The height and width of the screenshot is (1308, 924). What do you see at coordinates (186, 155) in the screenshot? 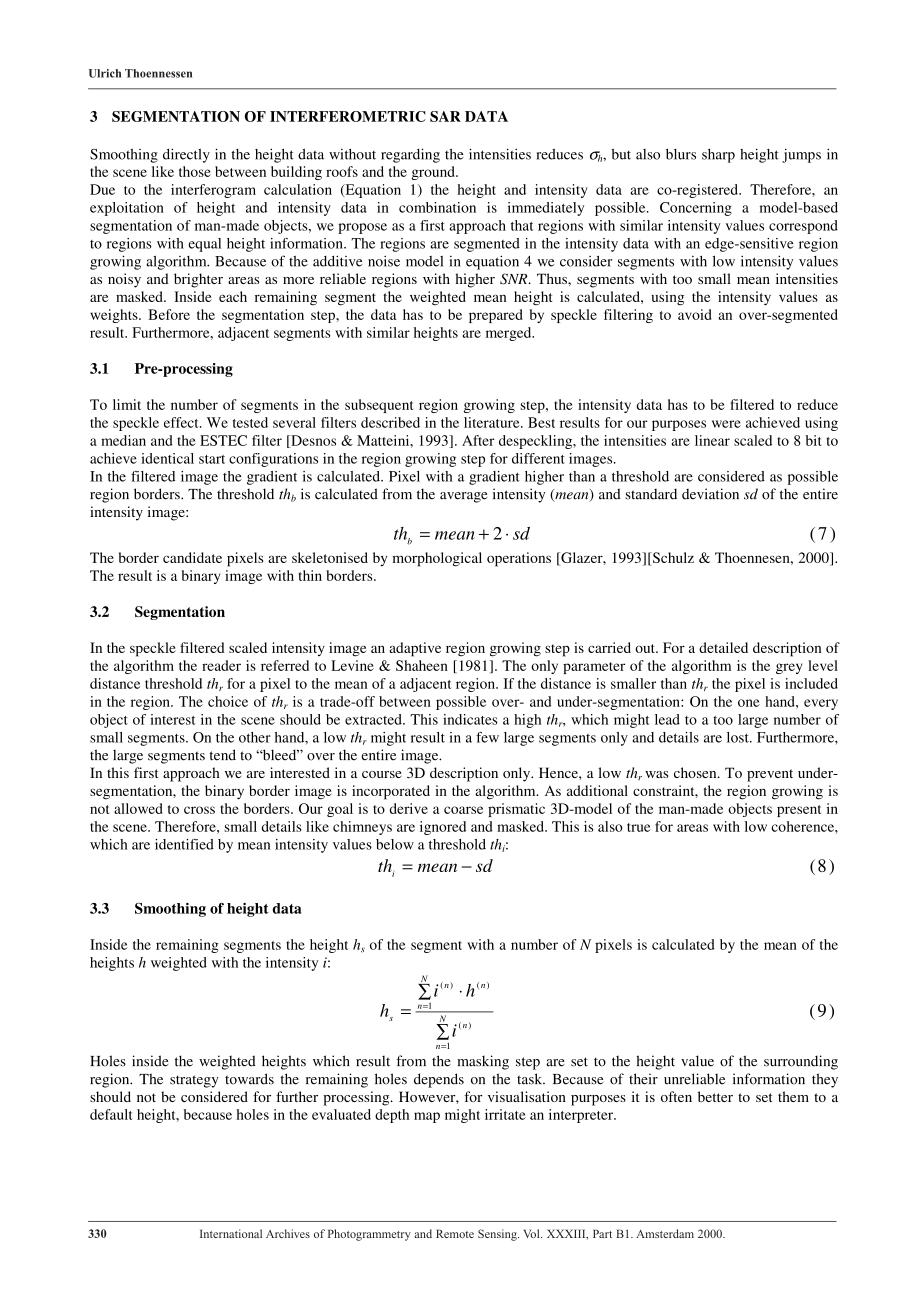
I see `directly` at bounding box center [186, 155].
